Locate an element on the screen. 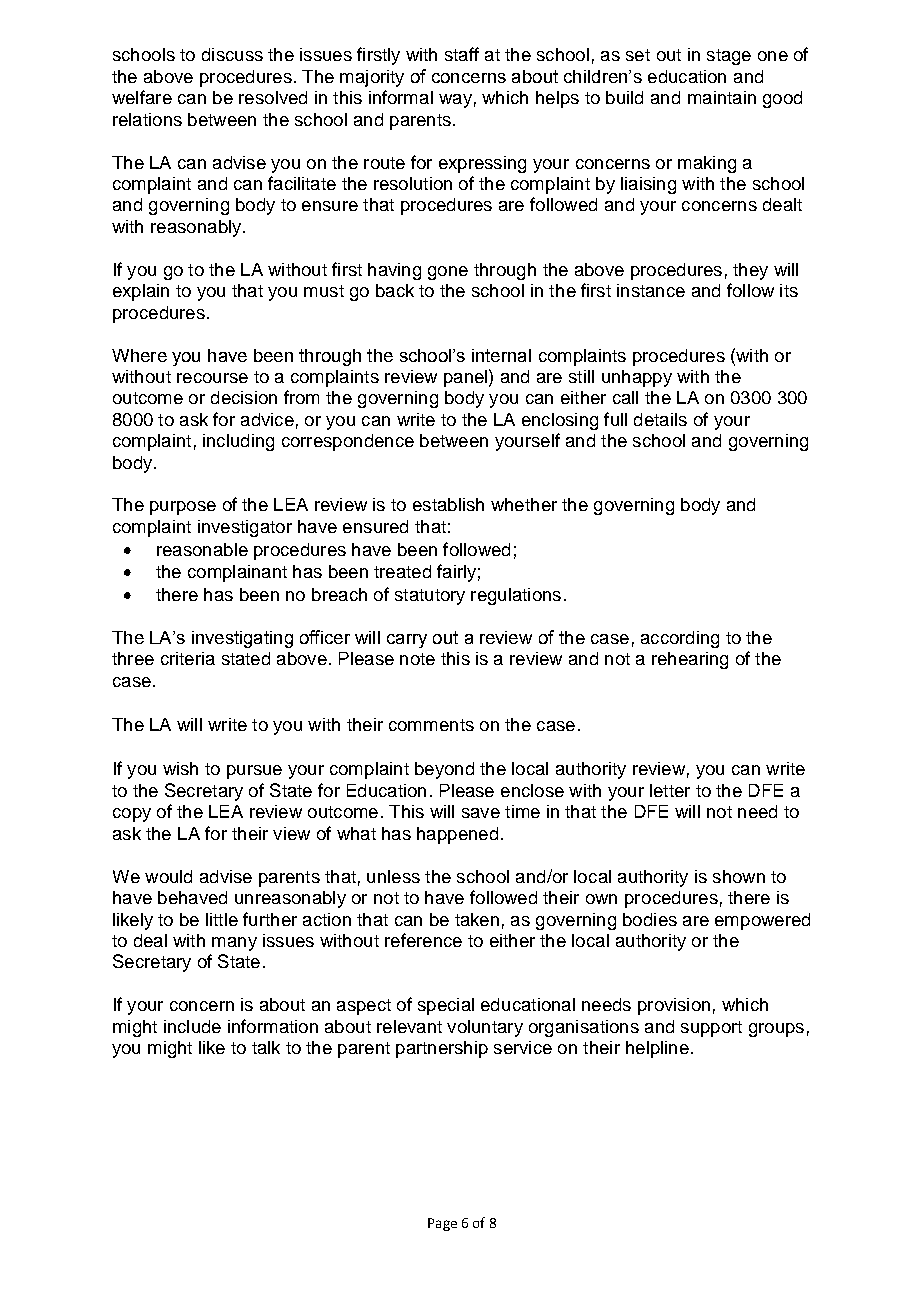 The image size is (924, 1308). according is located at coordinates (680, 639).
